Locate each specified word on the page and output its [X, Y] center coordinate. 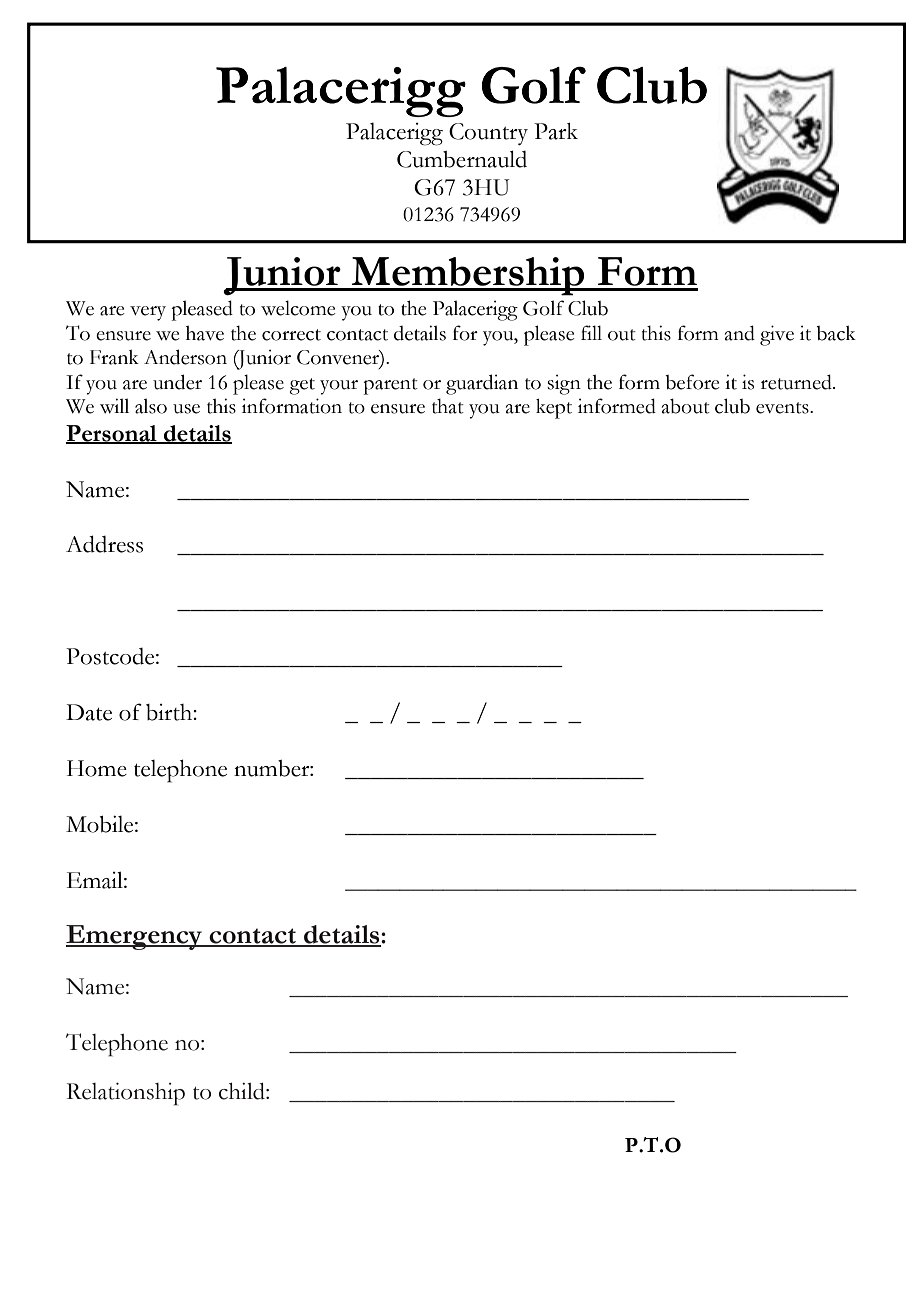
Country [488, 134]
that [448, 406]
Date [89, 712]
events [783, 408]
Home [97, 768]
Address [104, 544]
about [686, 406]
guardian [482, 384]
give [777, 335]
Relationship [126, 1094]
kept [554, 408]
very [148, 313]
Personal [112, 434]
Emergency [135, 937]
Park [556, 131]
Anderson [185, 357]
